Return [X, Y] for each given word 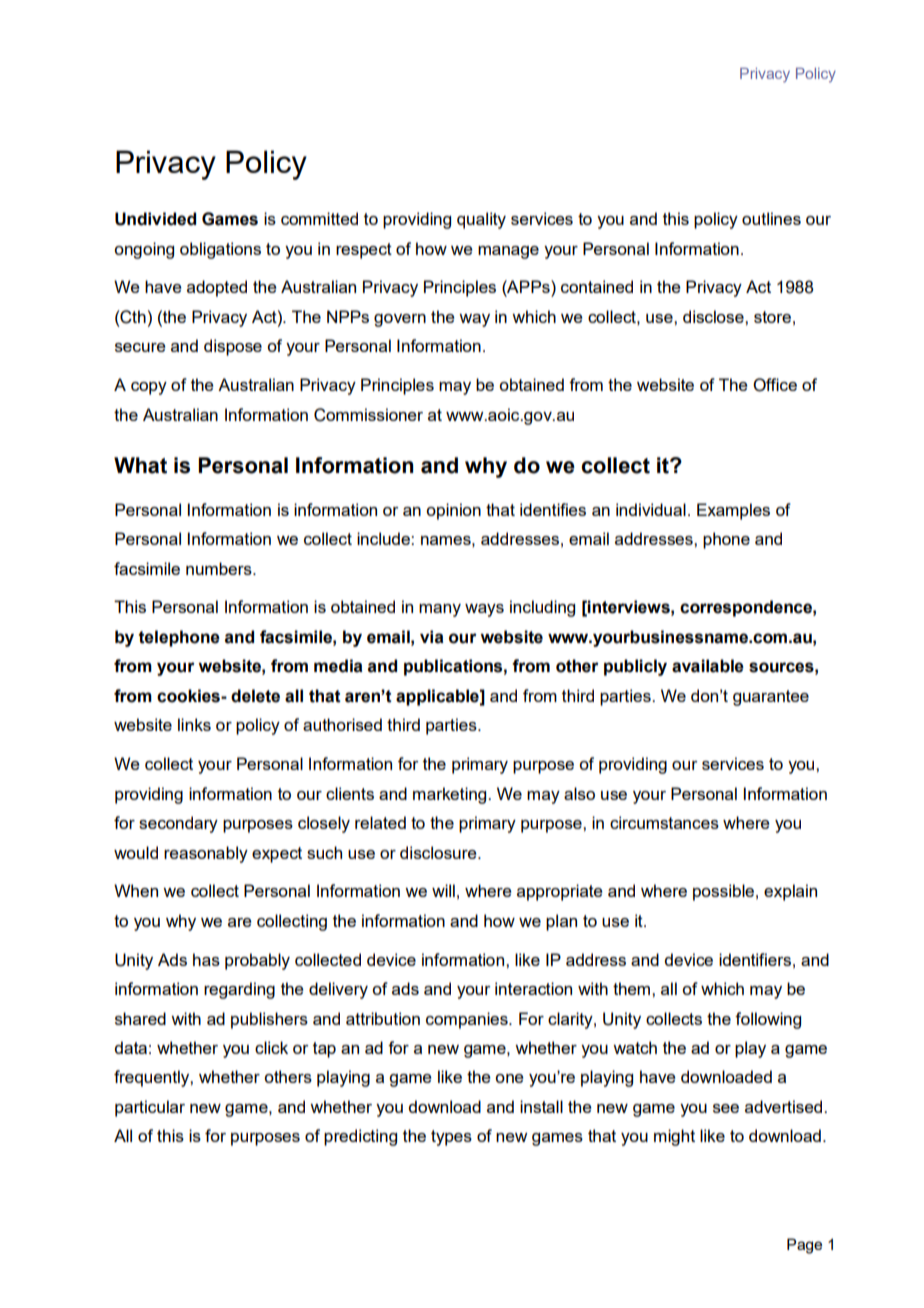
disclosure [439, 852]
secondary [178, 824]
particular [150, 1108]
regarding [239, 990]
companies [468, 1020]
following [768, 1020]
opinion [453, 511]
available [708, 666]
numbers [220, 568]
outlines [771, 218]
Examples [733, 511]
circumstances [664, 822]
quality [481, 220]
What [140, 465]
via [432, 637]
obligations [220, 250]
